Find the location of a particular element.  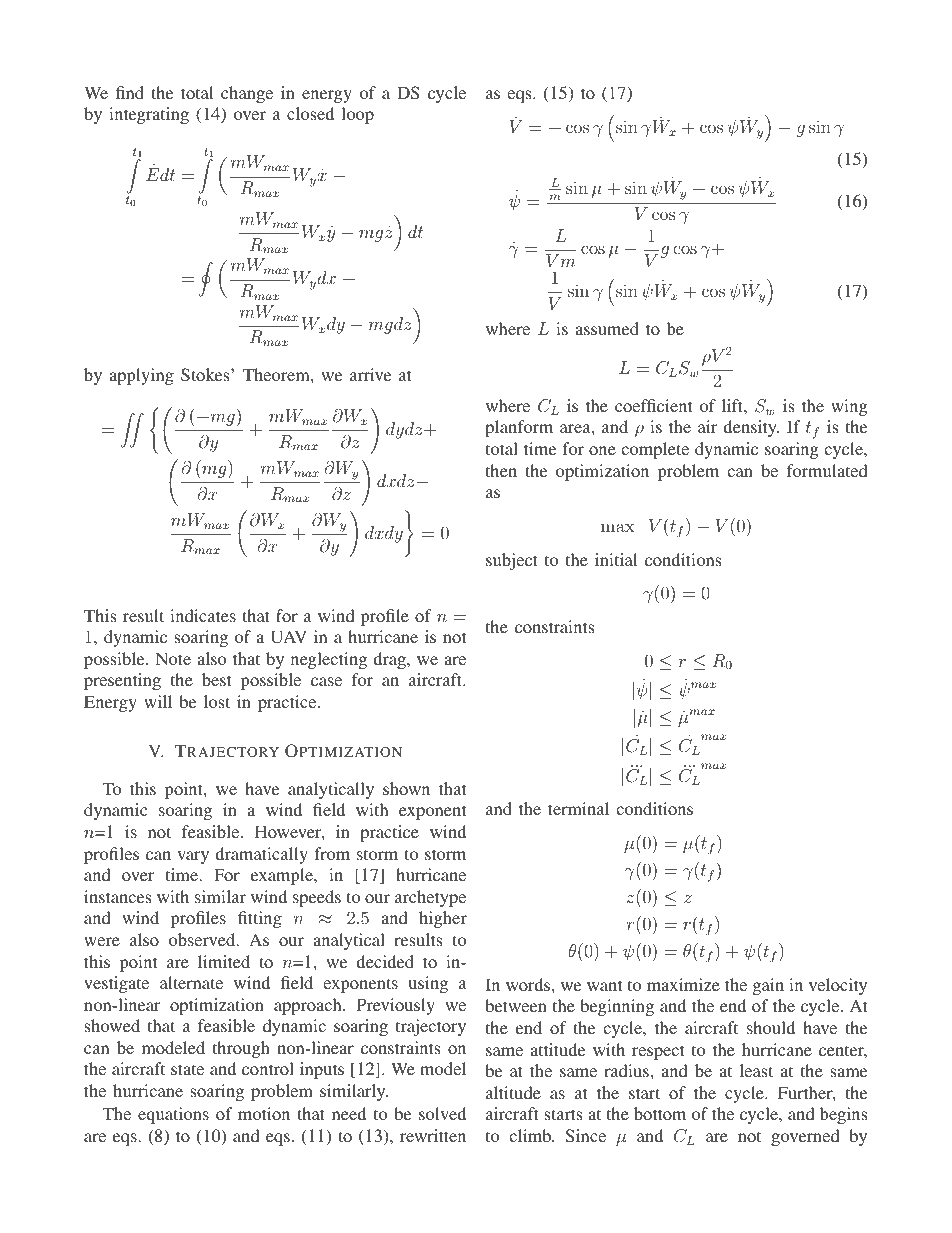

indicates is located at coordinates (203, 615).
